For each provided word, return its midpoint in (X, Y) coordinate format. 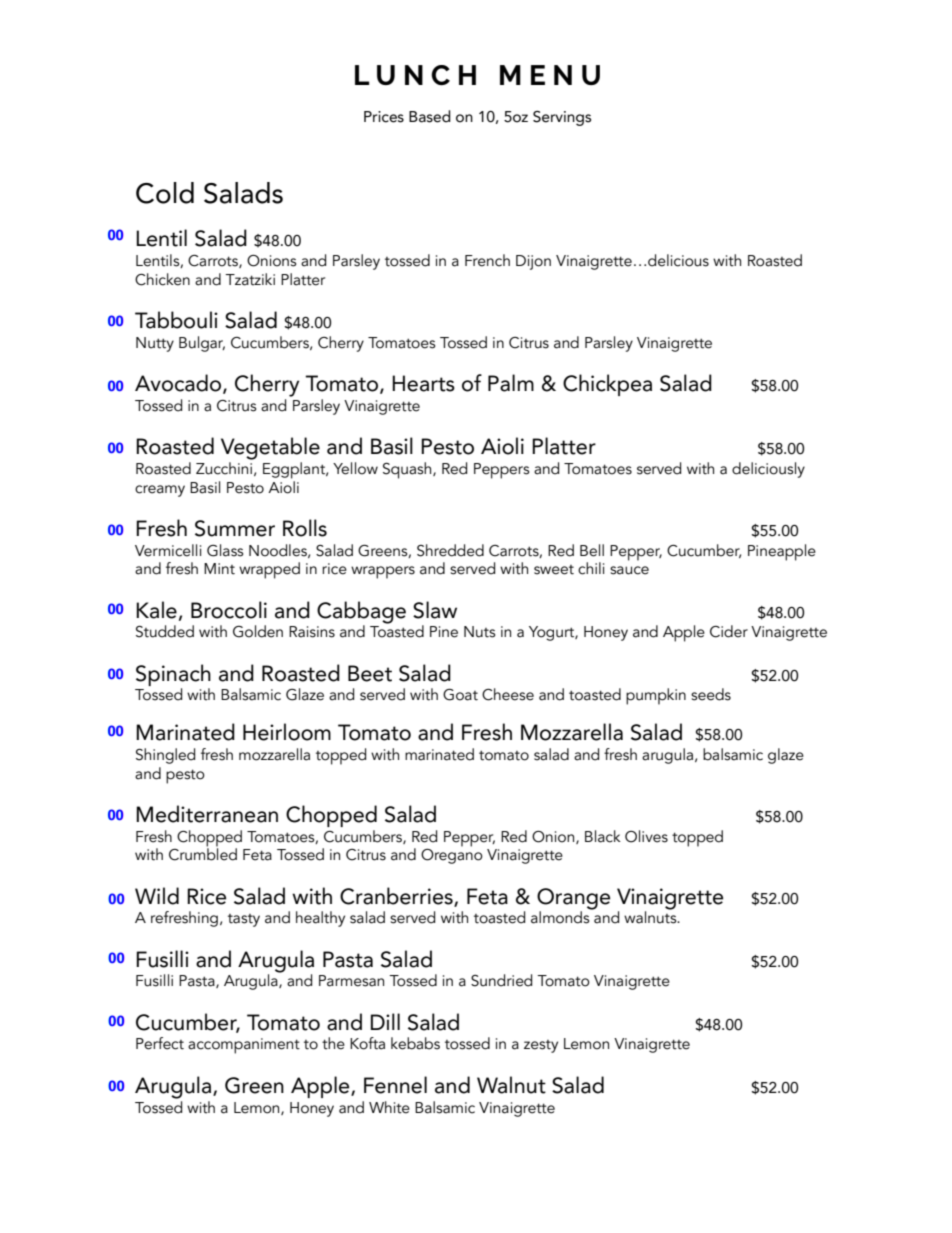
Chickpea (607, 385)
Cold (165, 193)
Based (430, 116)
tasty (244, 920)
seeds (711, 694)
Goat (460, 695)
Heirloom (287, 732)
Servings (562, 118)
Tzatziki (250, 279)
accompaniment (244, 1046)
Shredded (450, 550)
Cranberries (397, 897)
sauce (629, 570)
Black (603, 836)
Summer (235, 528)
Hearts (423, 383)
